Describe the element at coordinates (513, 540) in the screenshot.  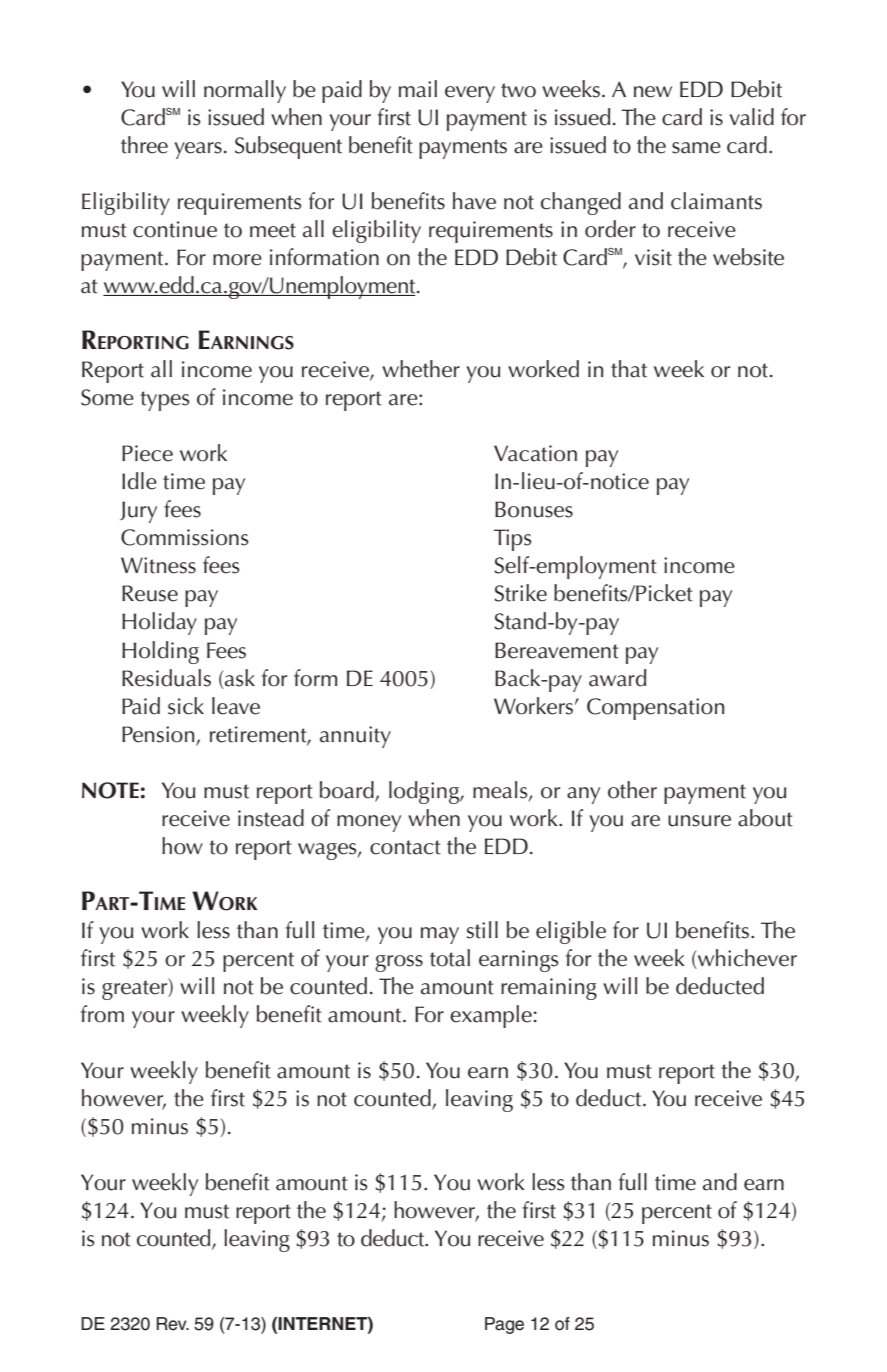
I see `Tips` at that location.
